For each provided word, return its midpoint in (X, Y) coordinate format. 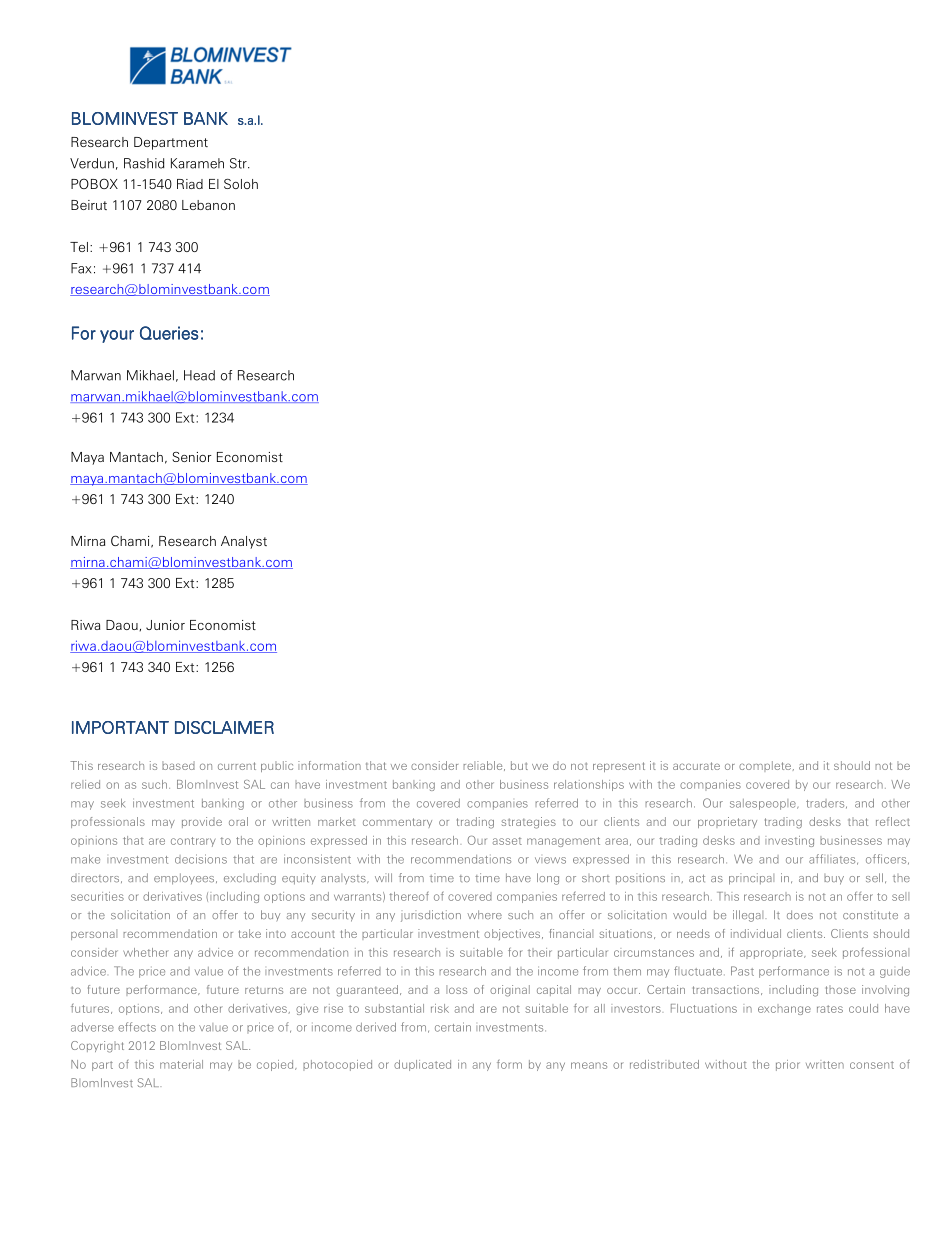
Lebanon (208, 205)
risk (440, 1008)
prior (788, 1065)
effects (137, 1027)
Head (199, 375)
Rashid (144, 163)
